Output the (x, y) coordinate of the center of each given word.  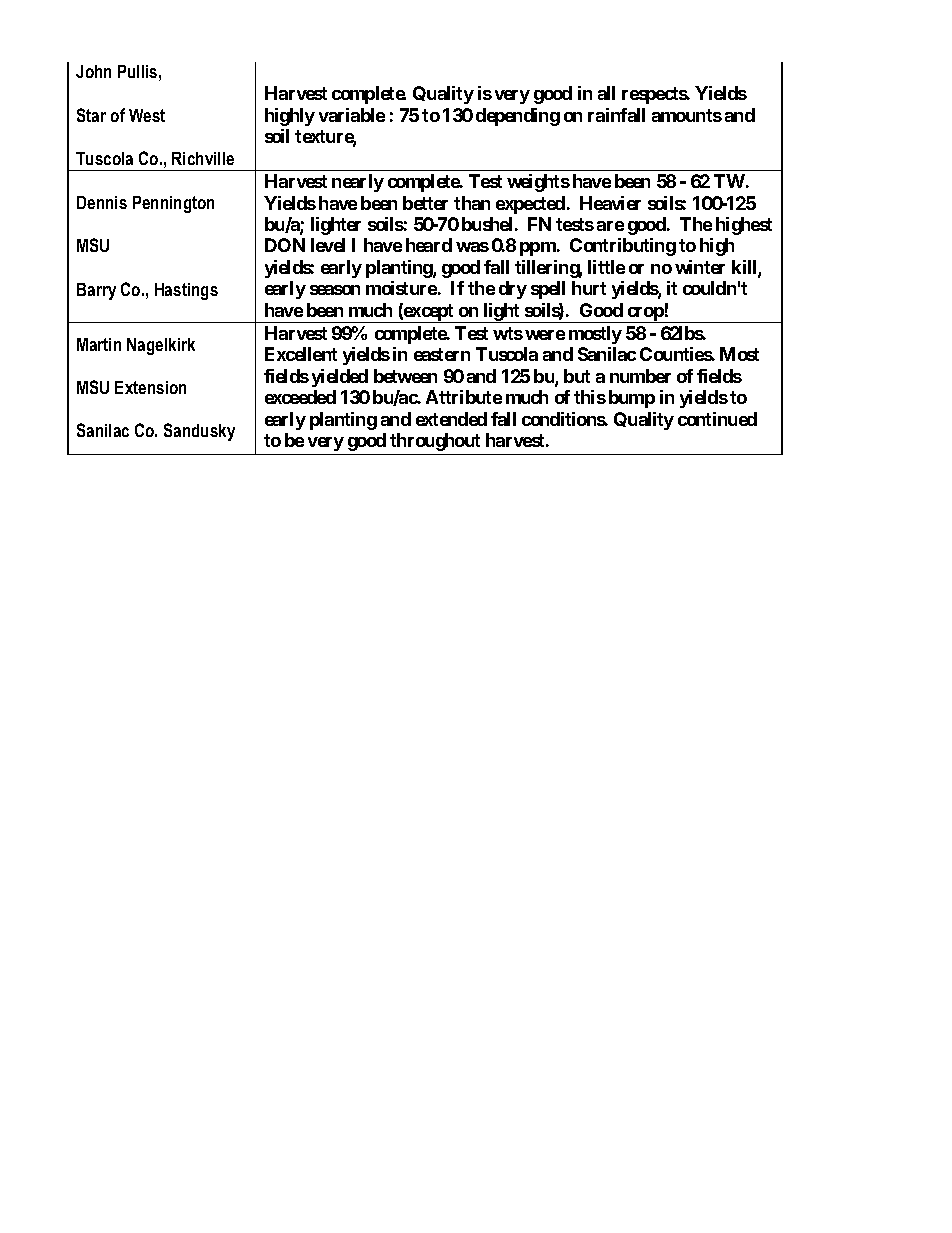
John (93, 71)
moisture (401, 288)
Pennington (173, 204)
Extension (150, 387)
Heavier (610, 203)
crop (645, 315)
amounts (687, 115)
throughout (435, 442)
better (425, 203)
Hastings (186, 291)
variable (352, 115)
